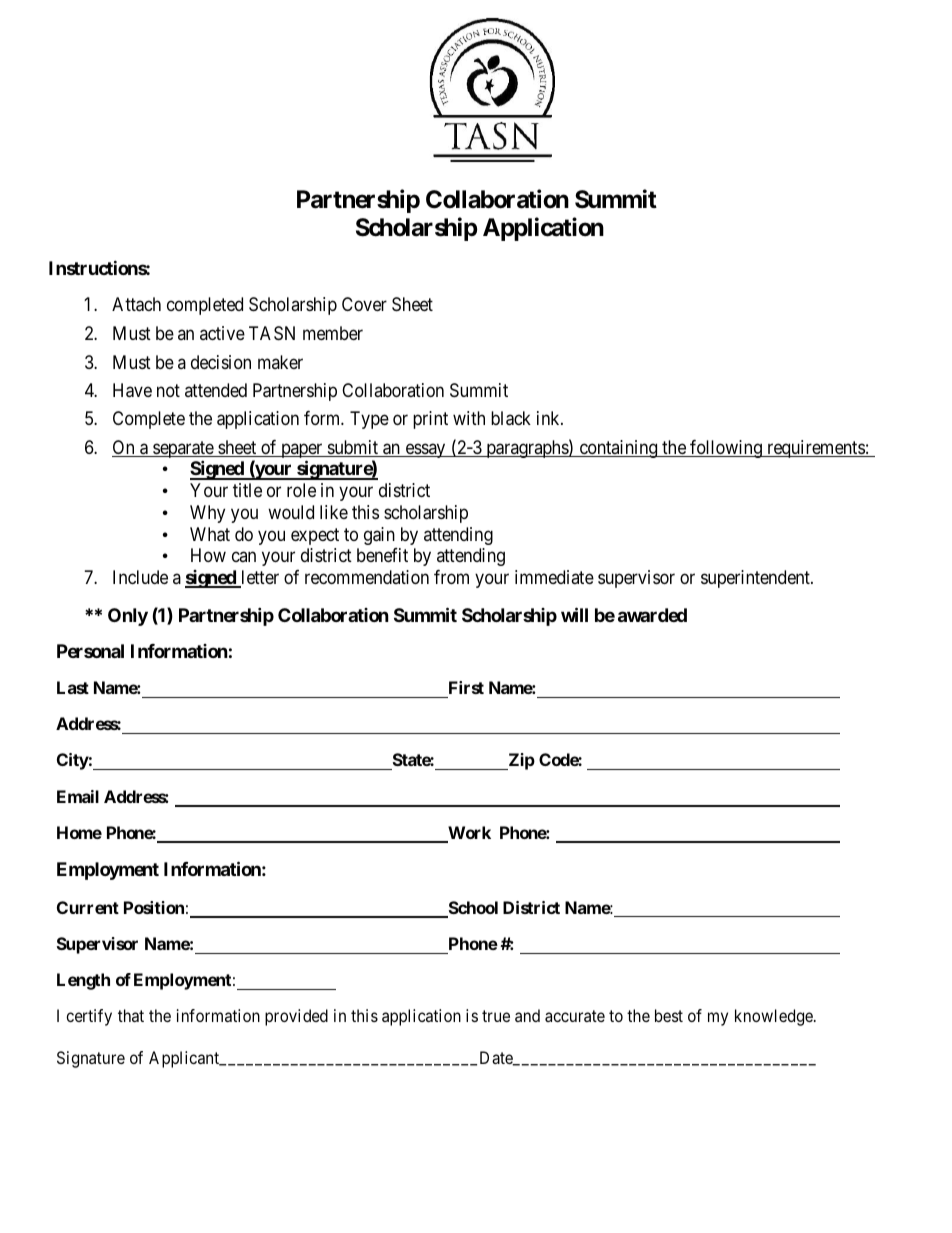  What do you see at coordinates (78, 796) in the screenshot?
I see `Email` at bounding box center [78, 796].
